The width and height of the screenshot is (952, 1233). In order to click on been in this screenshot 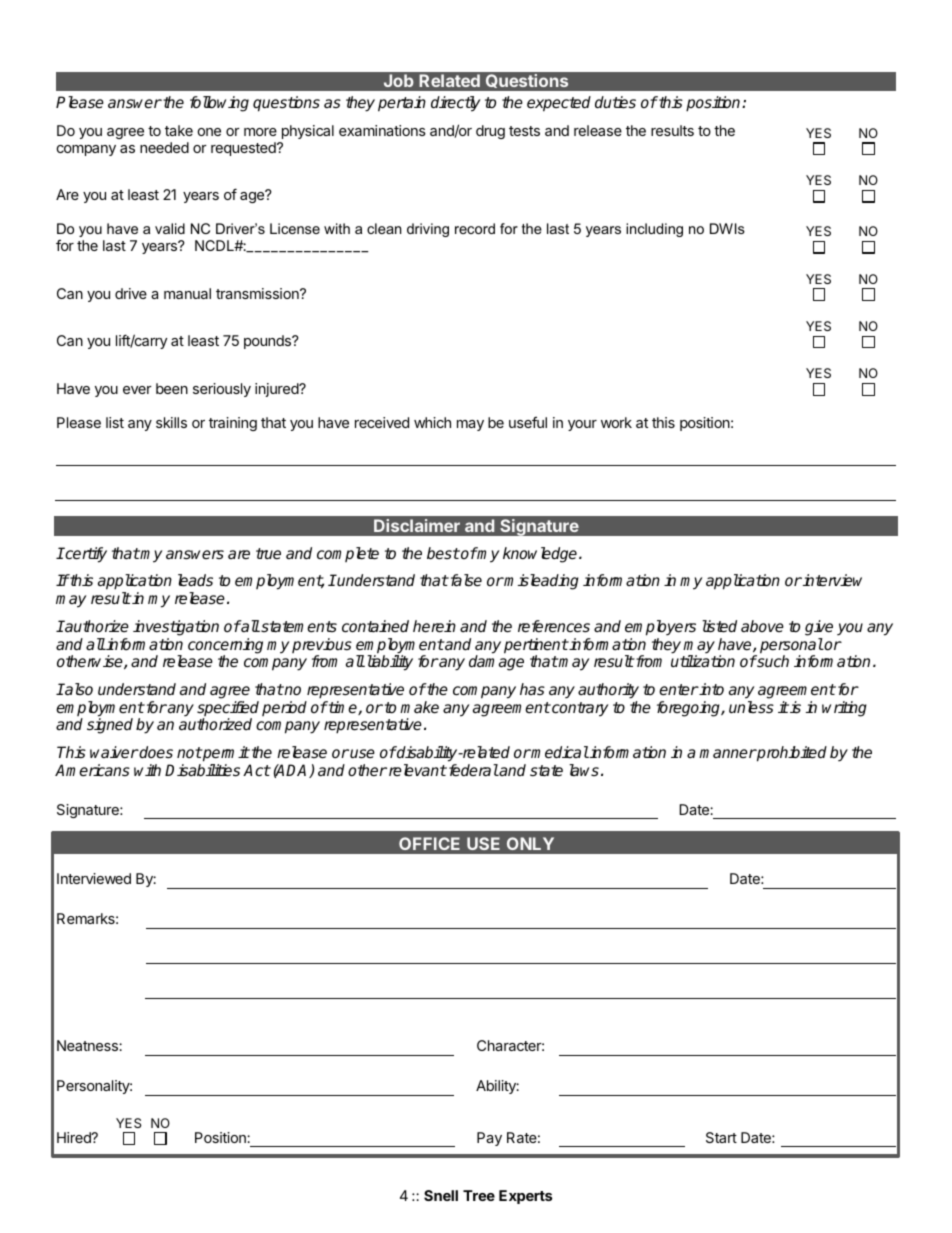, I will do `click(172, 388)`.
